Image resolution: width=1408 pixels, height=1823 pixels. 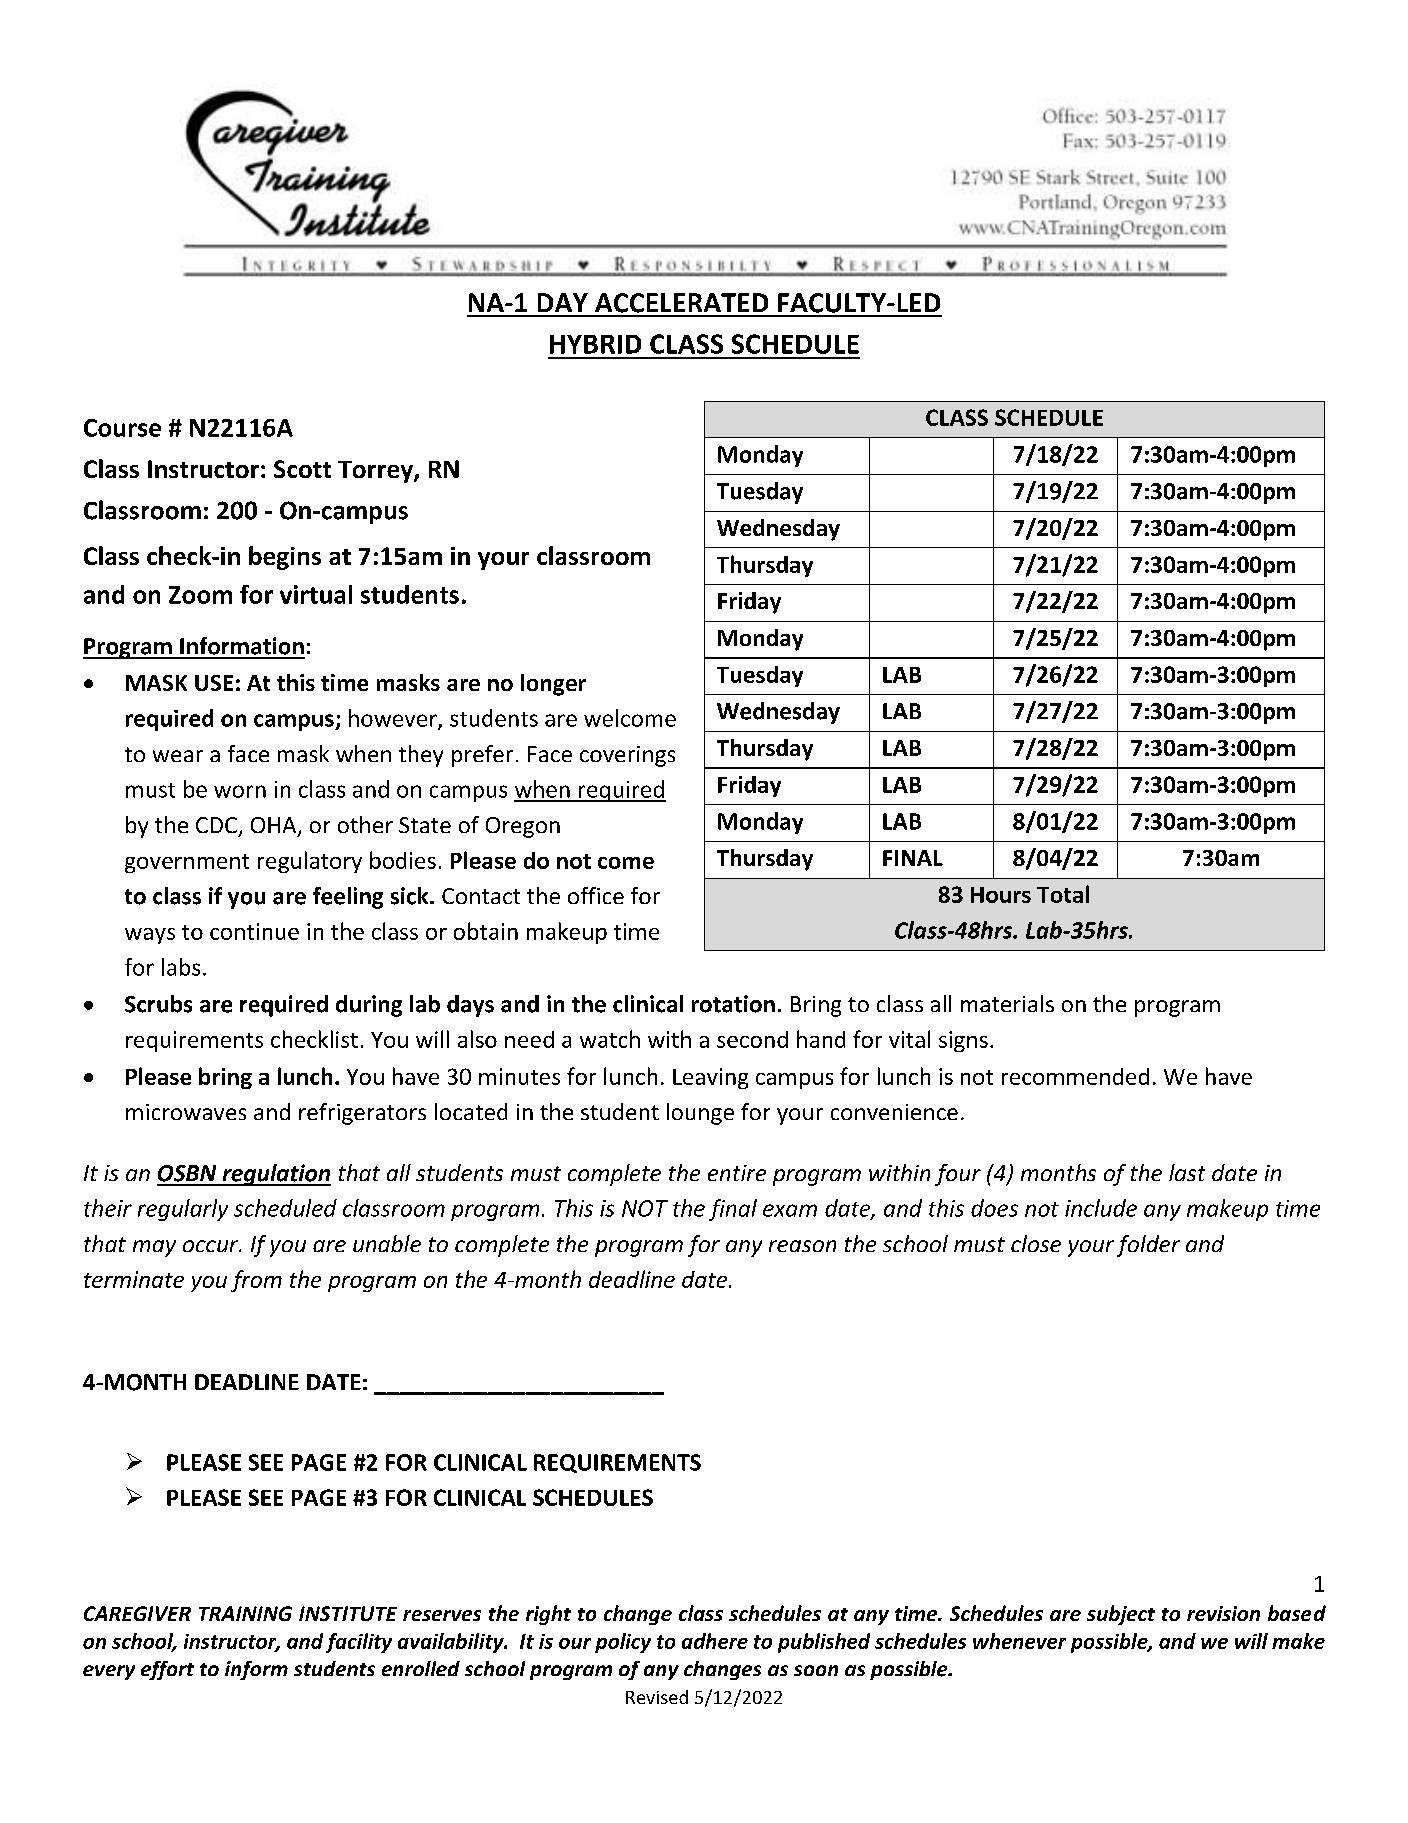 What do you see at coordinates (122, 428) in the screenshot?
I see `Course` at bounding box center [122, 428].
